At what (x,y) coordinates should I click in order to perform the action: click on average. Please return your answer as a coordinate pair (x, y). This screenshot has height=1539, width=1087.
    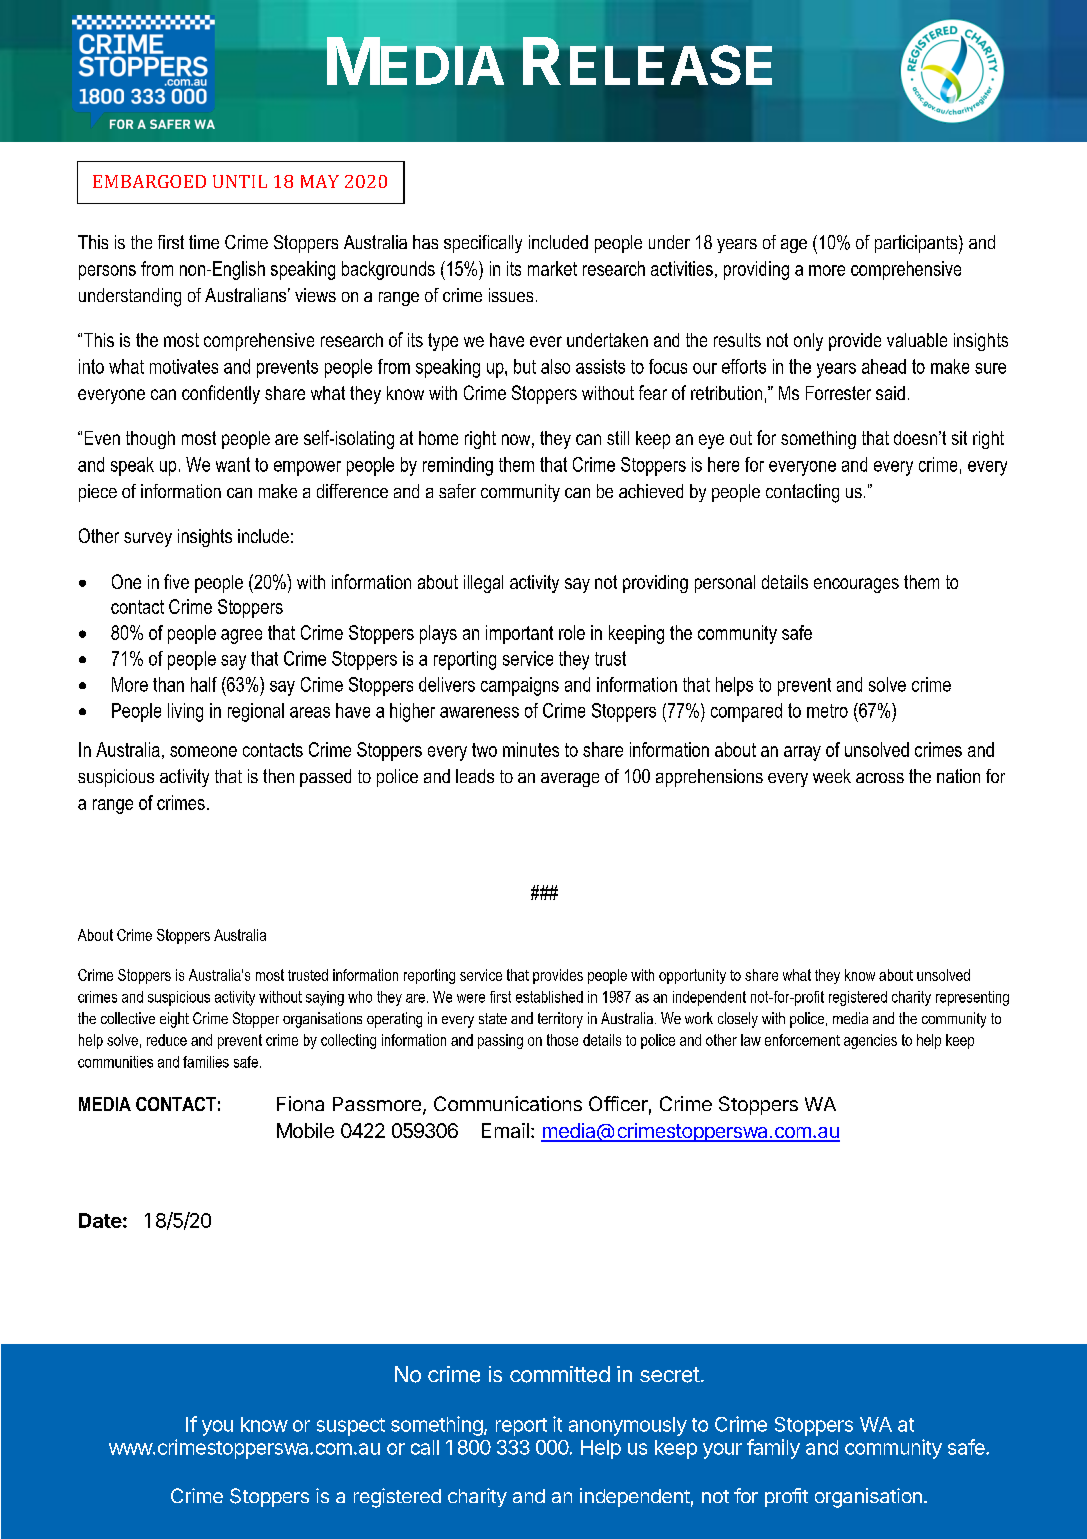
    Looking at the image, I should click on (570, 780).
